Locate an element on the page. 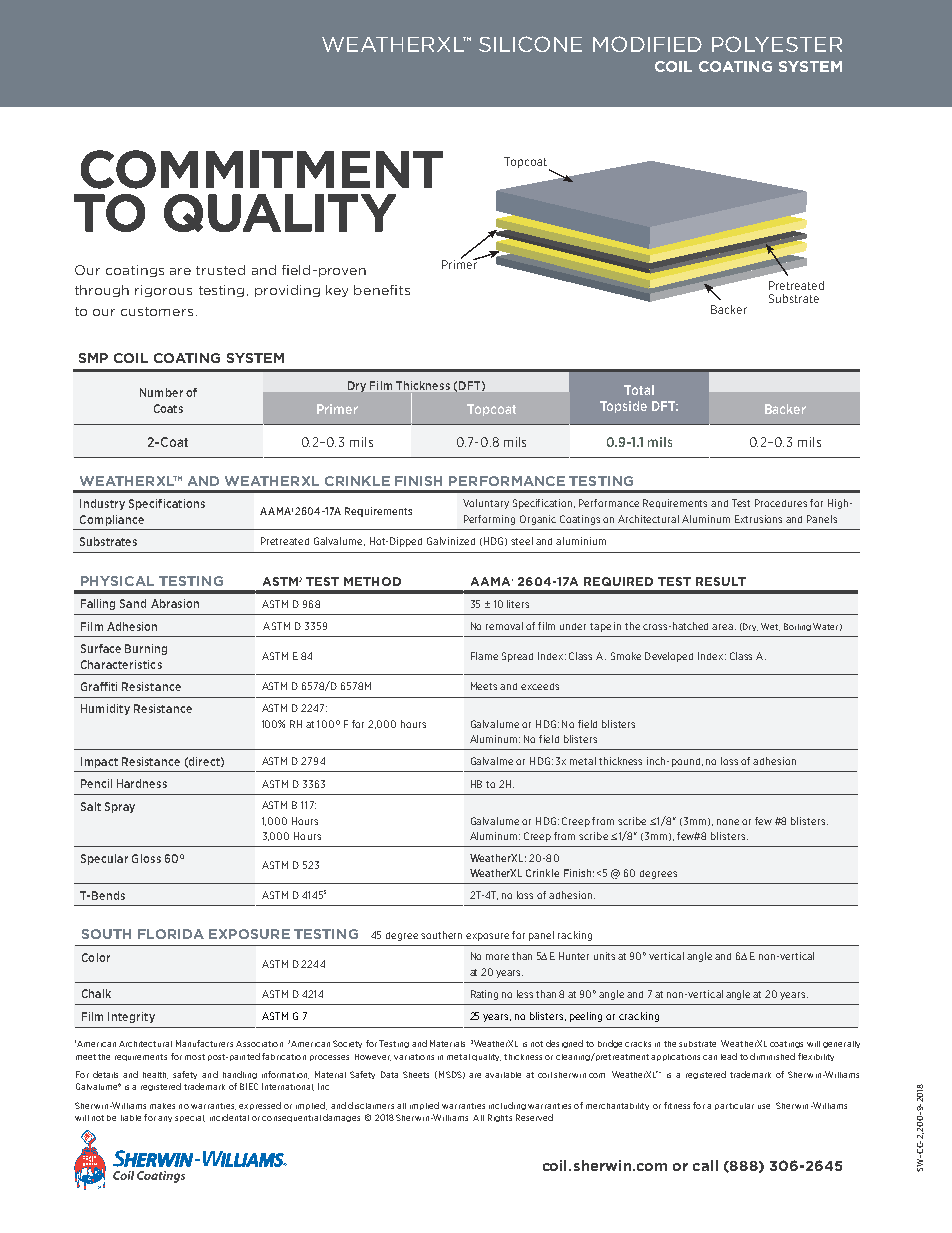 Image resolution: width=952 pixels, height=1233 pixels. SILICONE is located at coordinates (530, 44).
